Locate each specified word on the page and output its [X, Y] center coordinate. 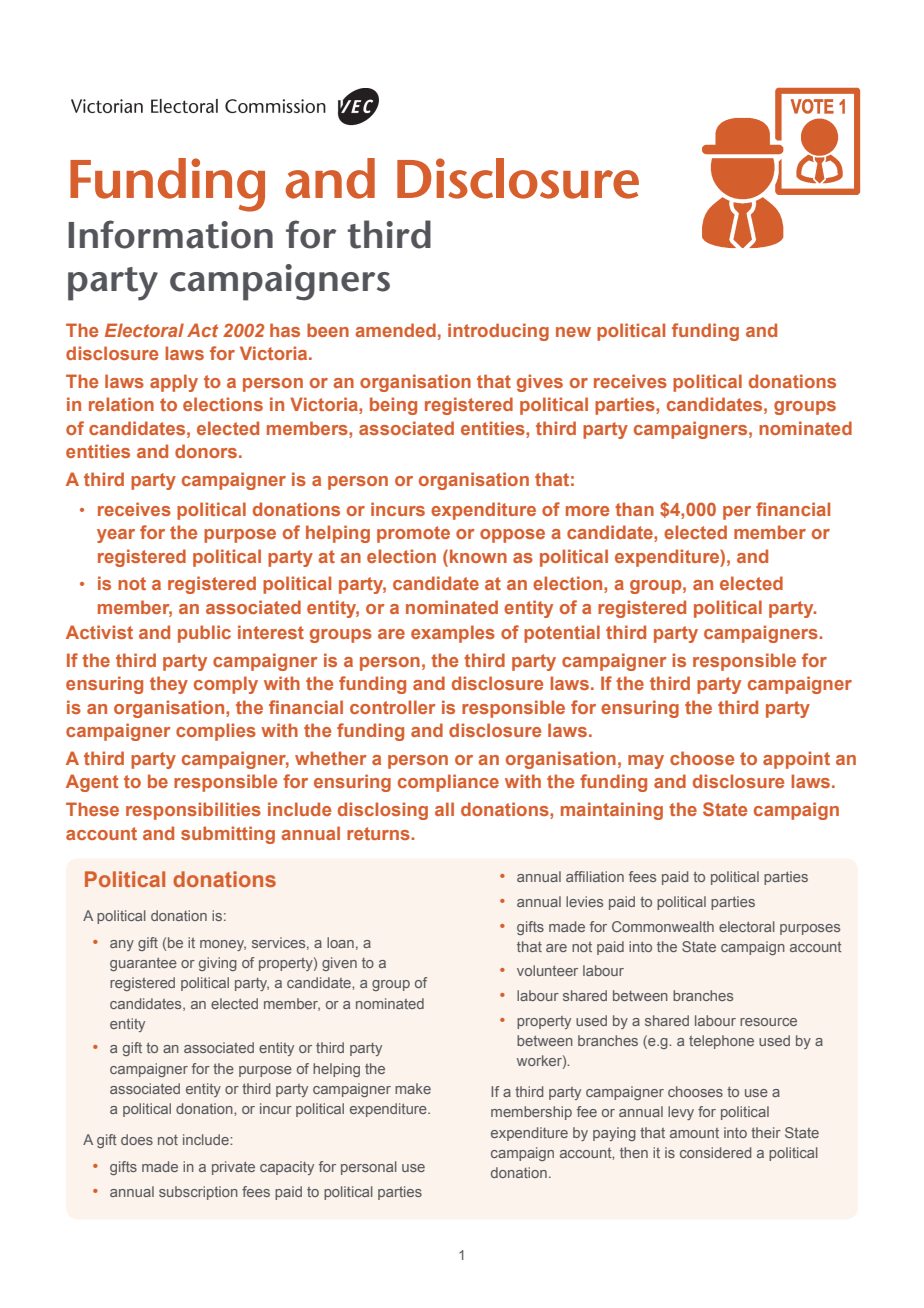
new [573, 332]
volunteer [547, 970]
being [393, 406]
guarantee [143, 964]
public [204, 634]
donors [206, 451]
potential [562, 634]
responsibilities [193, 811]
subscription [198, 1193]
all [444, 809]
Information [170, 234]
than [634, 509]
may [646, 762]
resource [768, 1022]
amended [395, 330]
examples [453, 634]
